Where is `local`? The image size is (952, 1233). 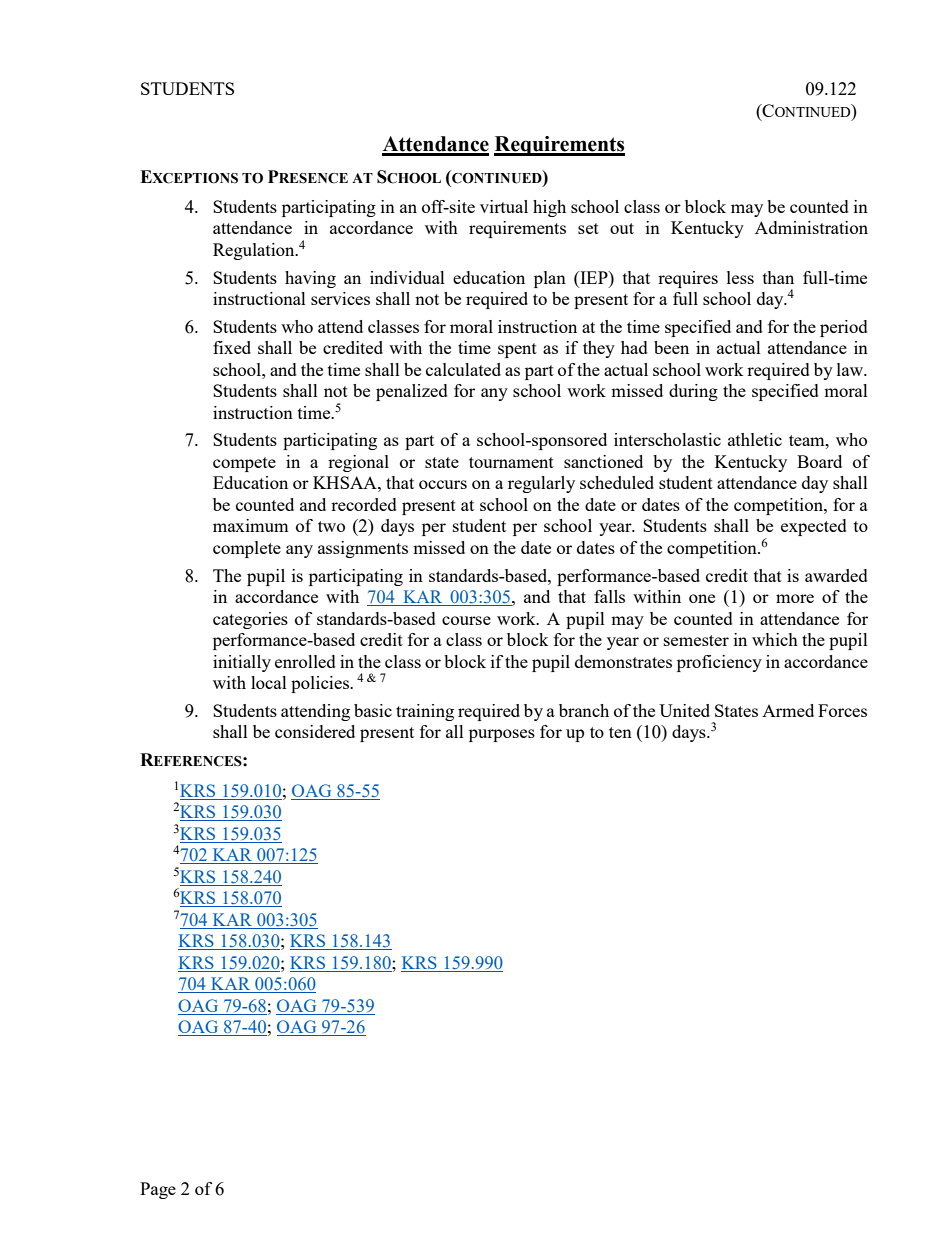
local is located at coordinates (269, 682).
